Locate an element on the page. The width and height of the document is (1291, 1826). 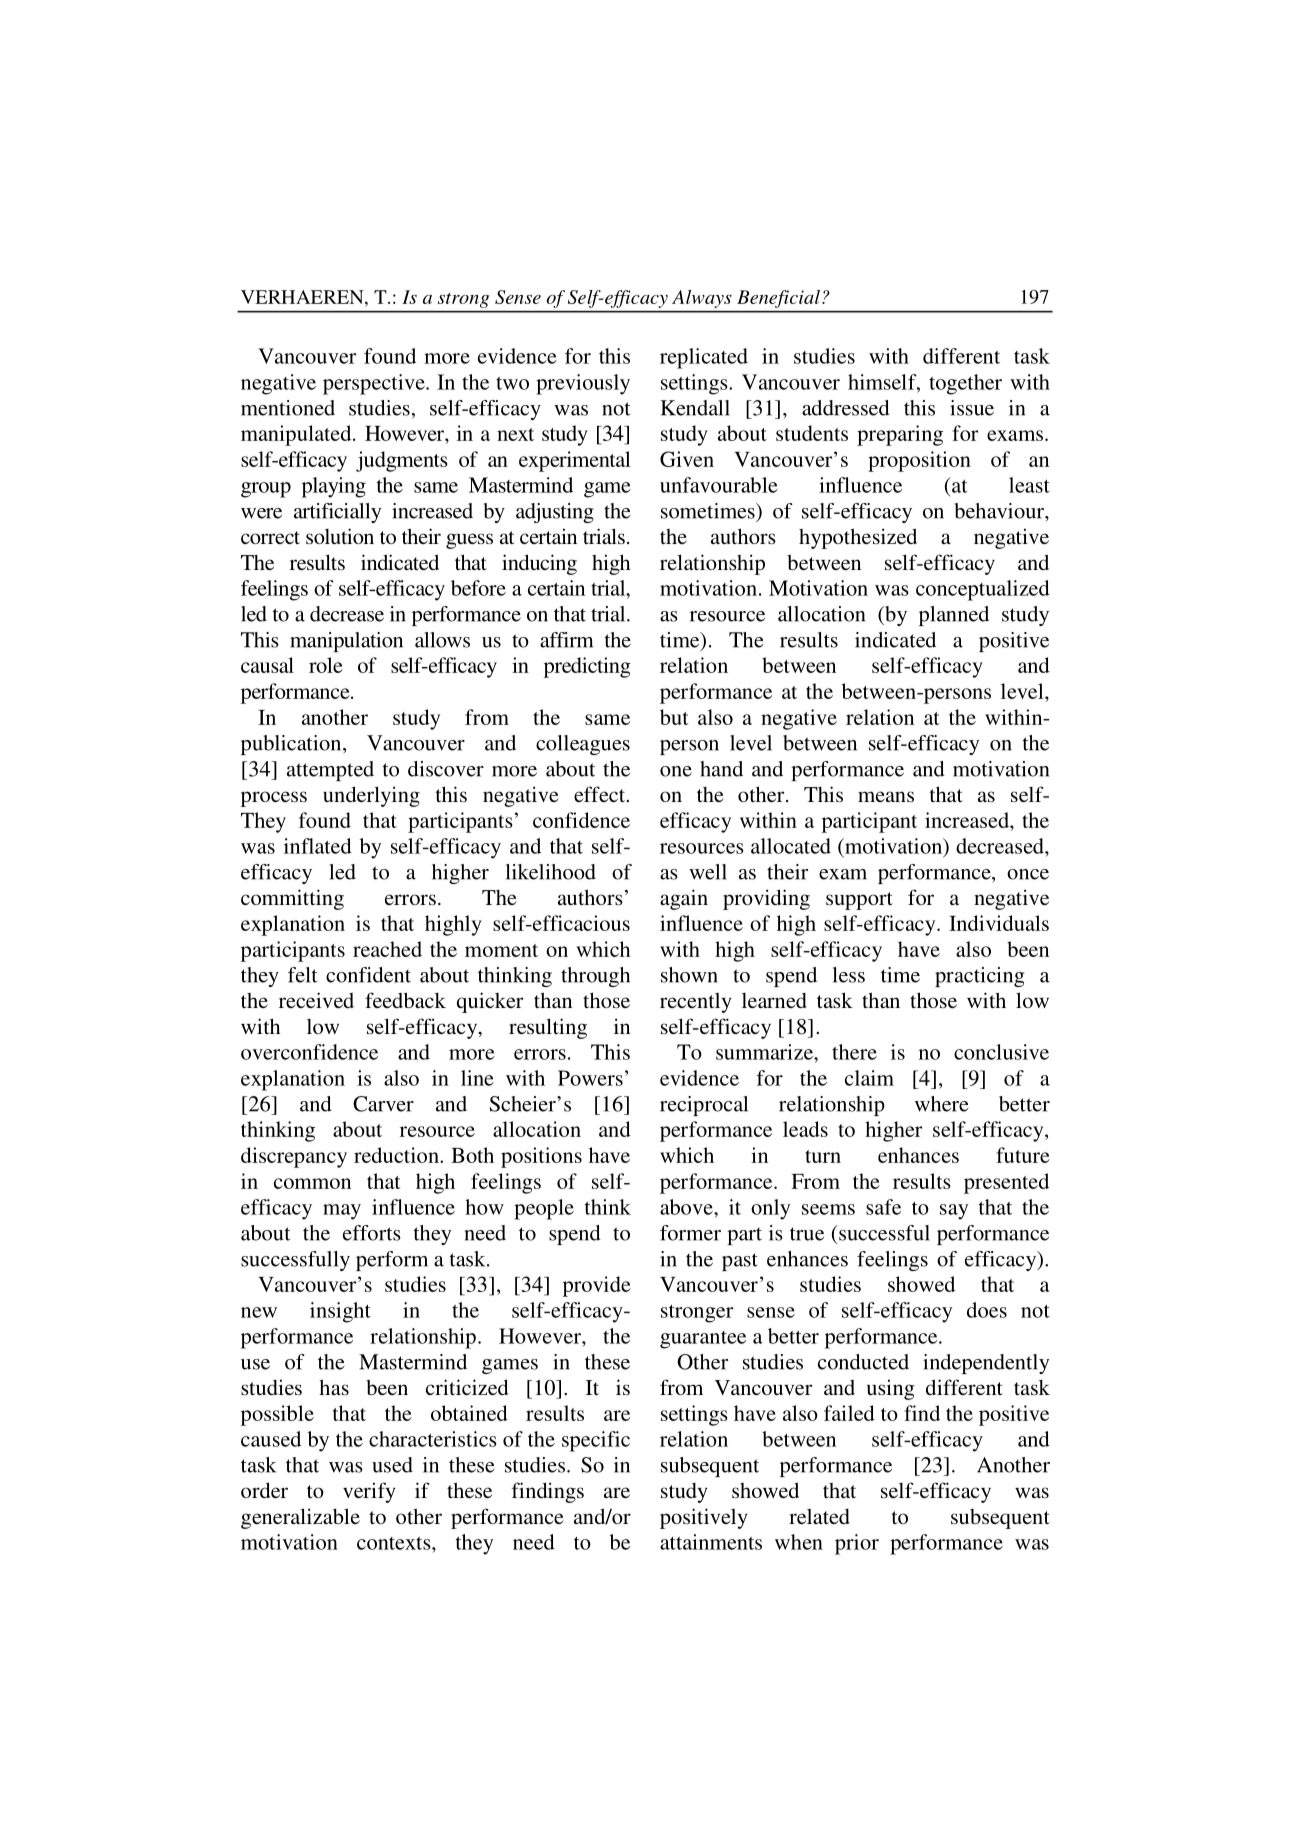
together is located at coordinates (965, 384).
